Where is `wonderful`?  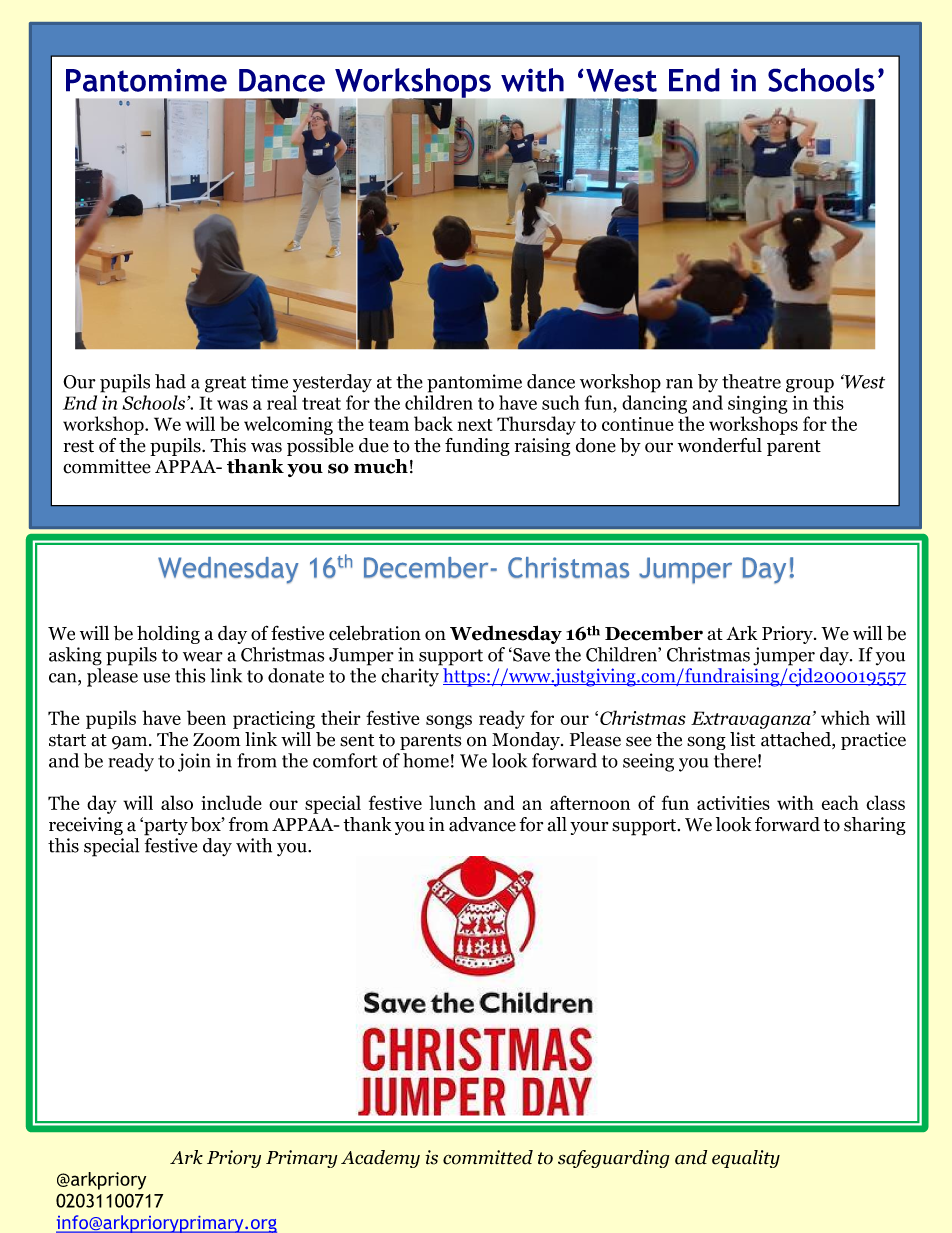 wonderful is located at coordinates (720, 445).
